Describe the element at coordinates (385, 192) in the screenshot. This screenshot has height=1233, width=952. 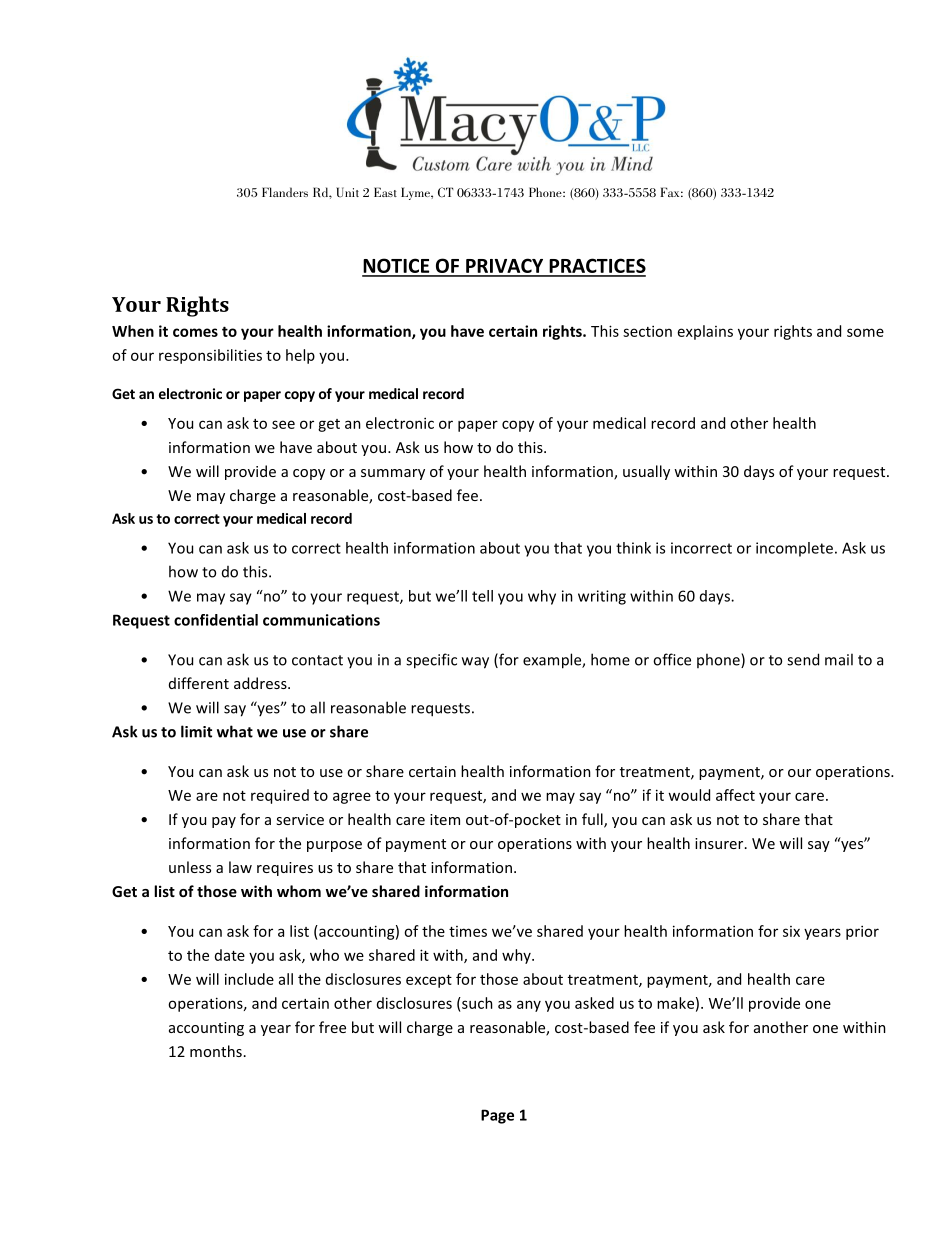
I see `East` at that location.
